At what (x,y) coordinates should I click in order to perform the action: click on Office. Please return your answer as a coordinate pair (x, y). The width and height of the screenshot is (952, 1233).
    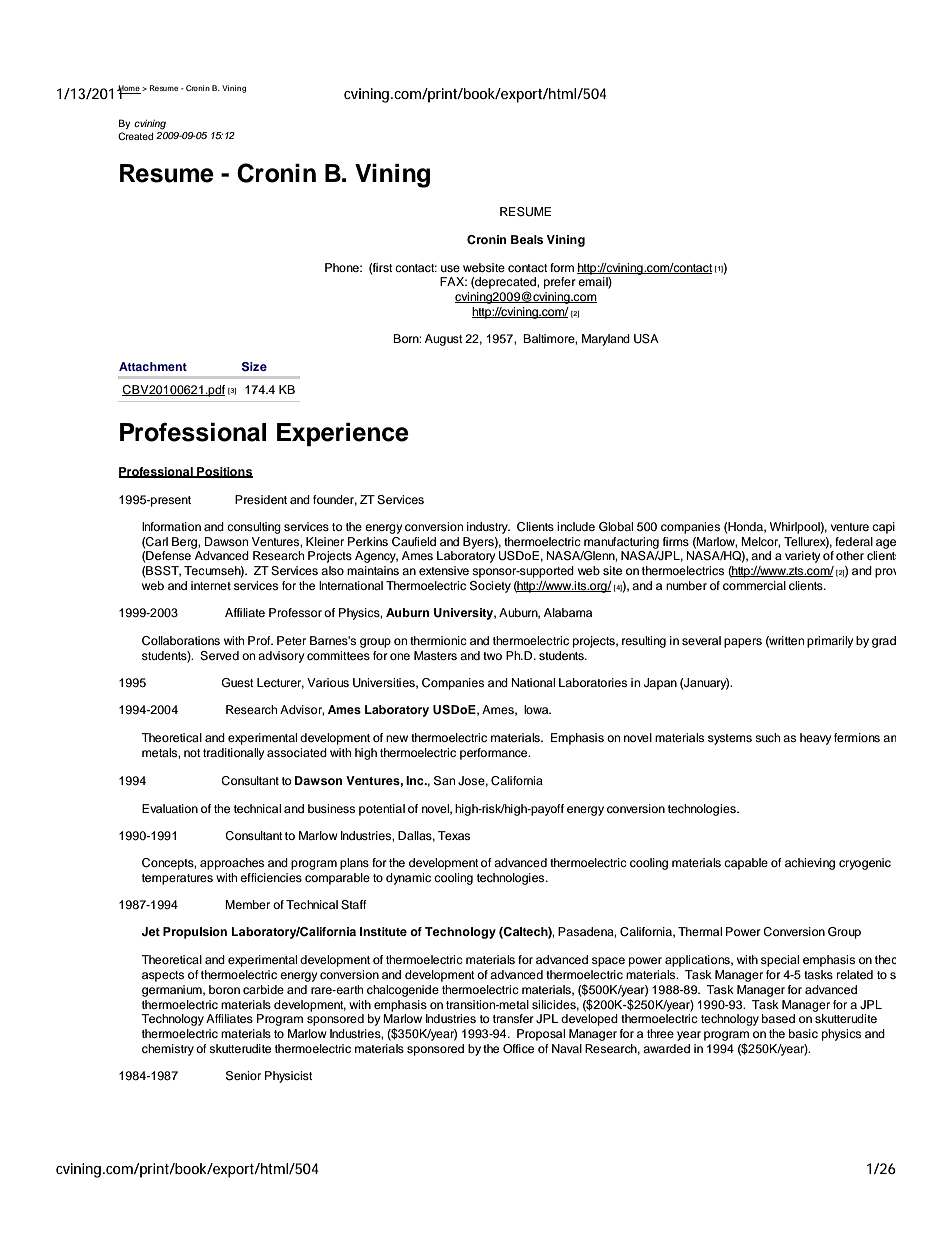
    Looking at the image, I should click on (518, 1049).
